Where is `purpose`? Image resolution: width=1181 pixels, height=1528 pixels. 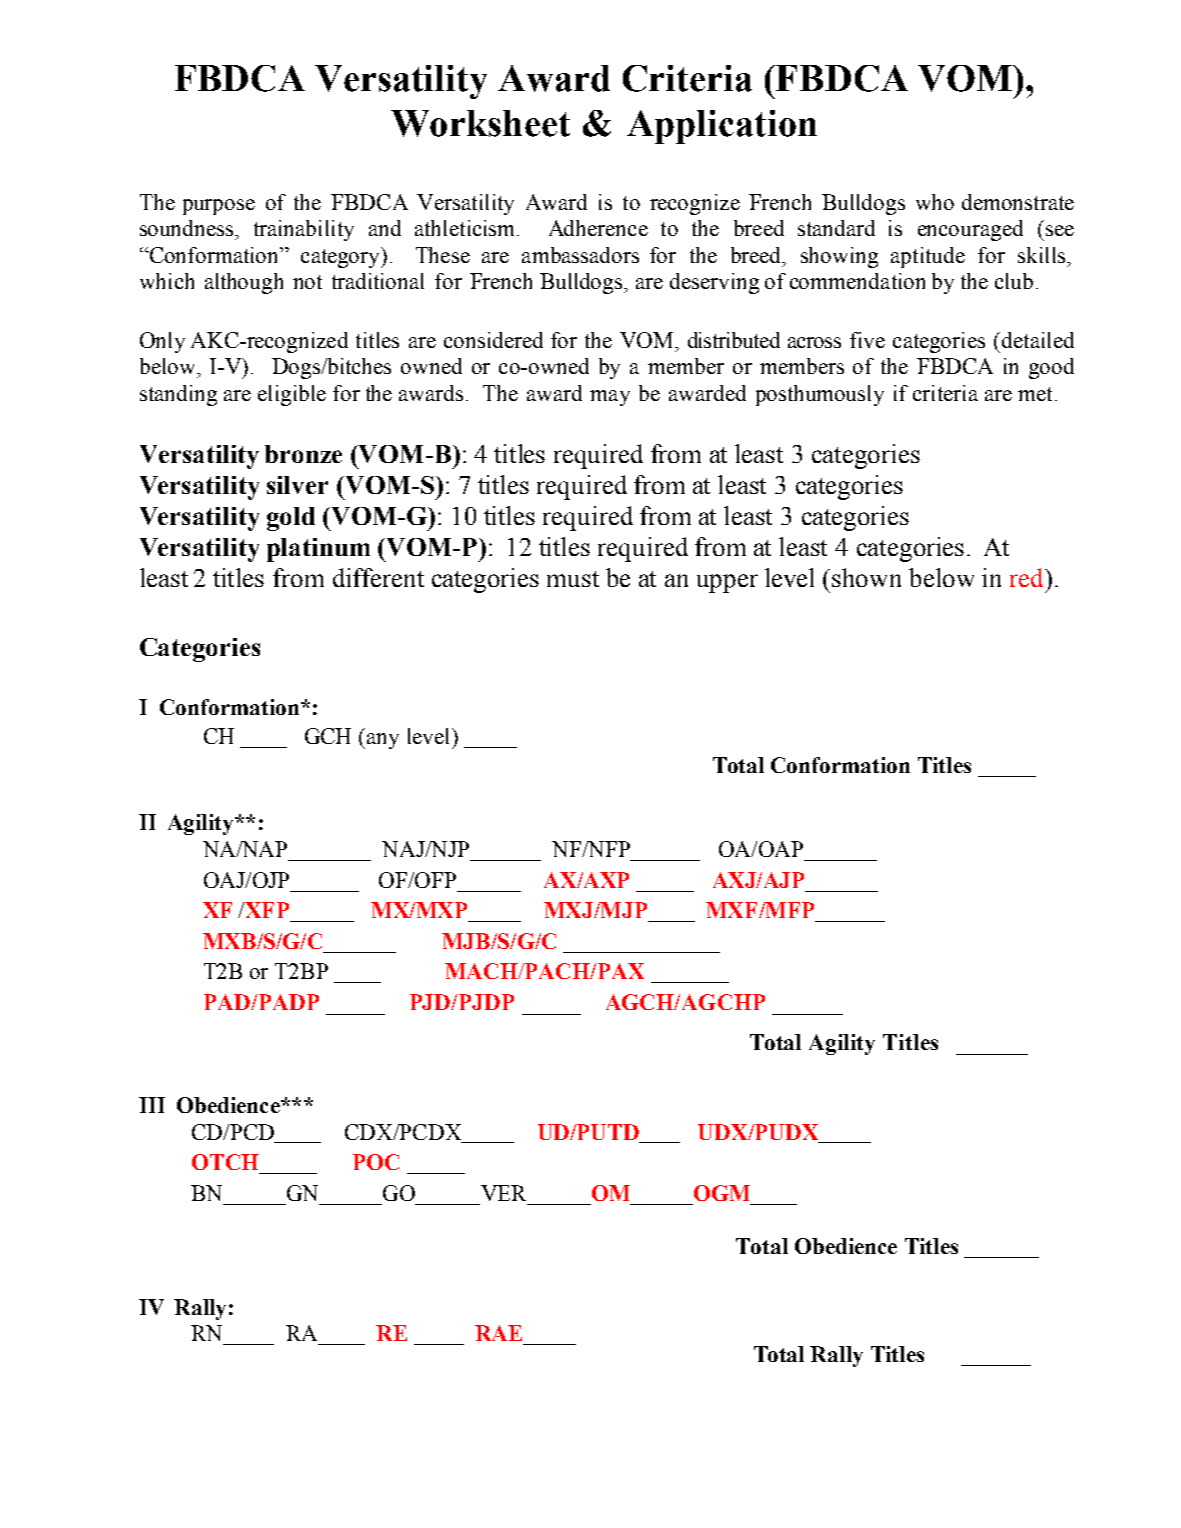 purpose is located at coordinates (219, 207).
